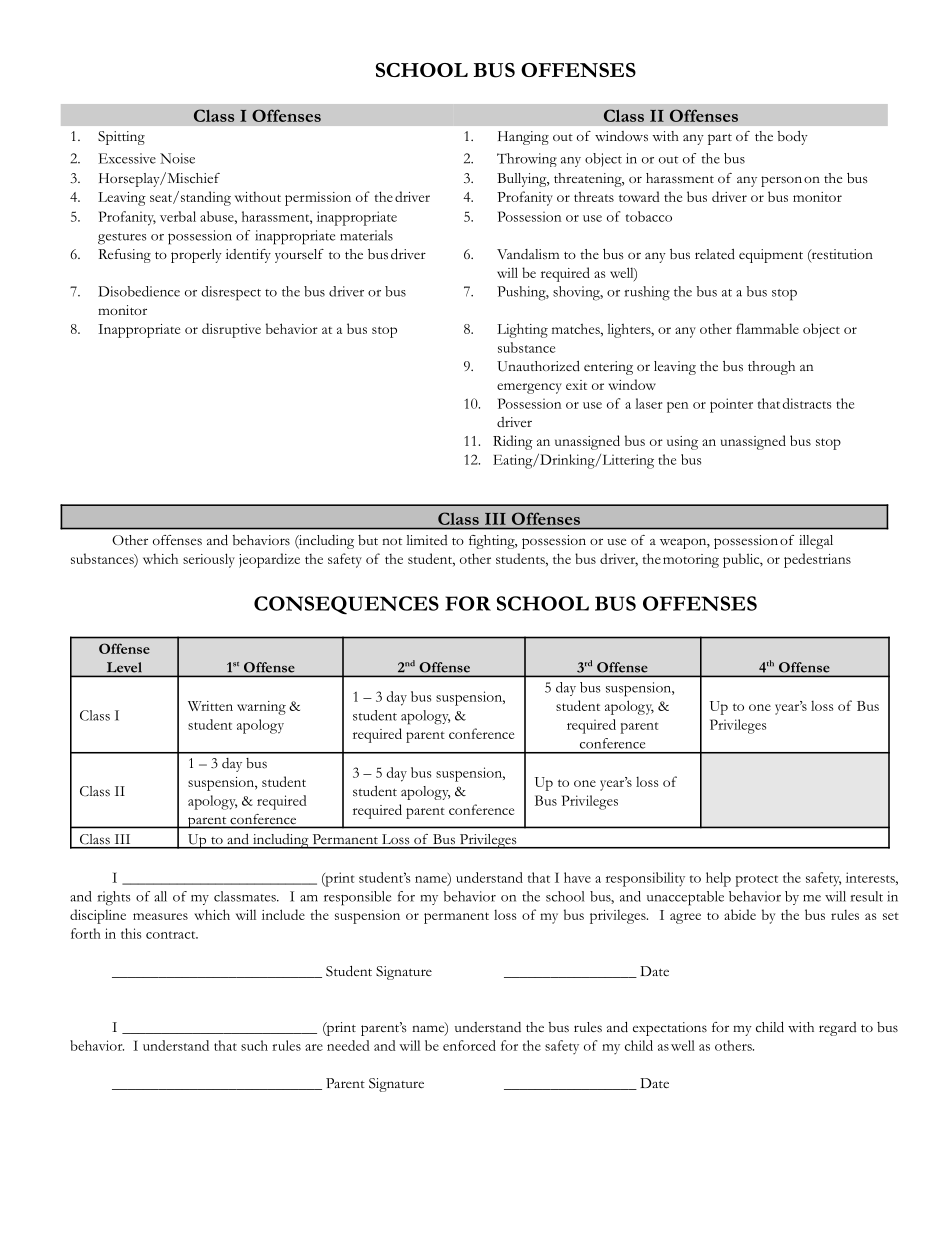 This screenshot has height=1233, width=952. Describe the element at coordinates (793, 138) in the screenshot. I see `body` at that location.
